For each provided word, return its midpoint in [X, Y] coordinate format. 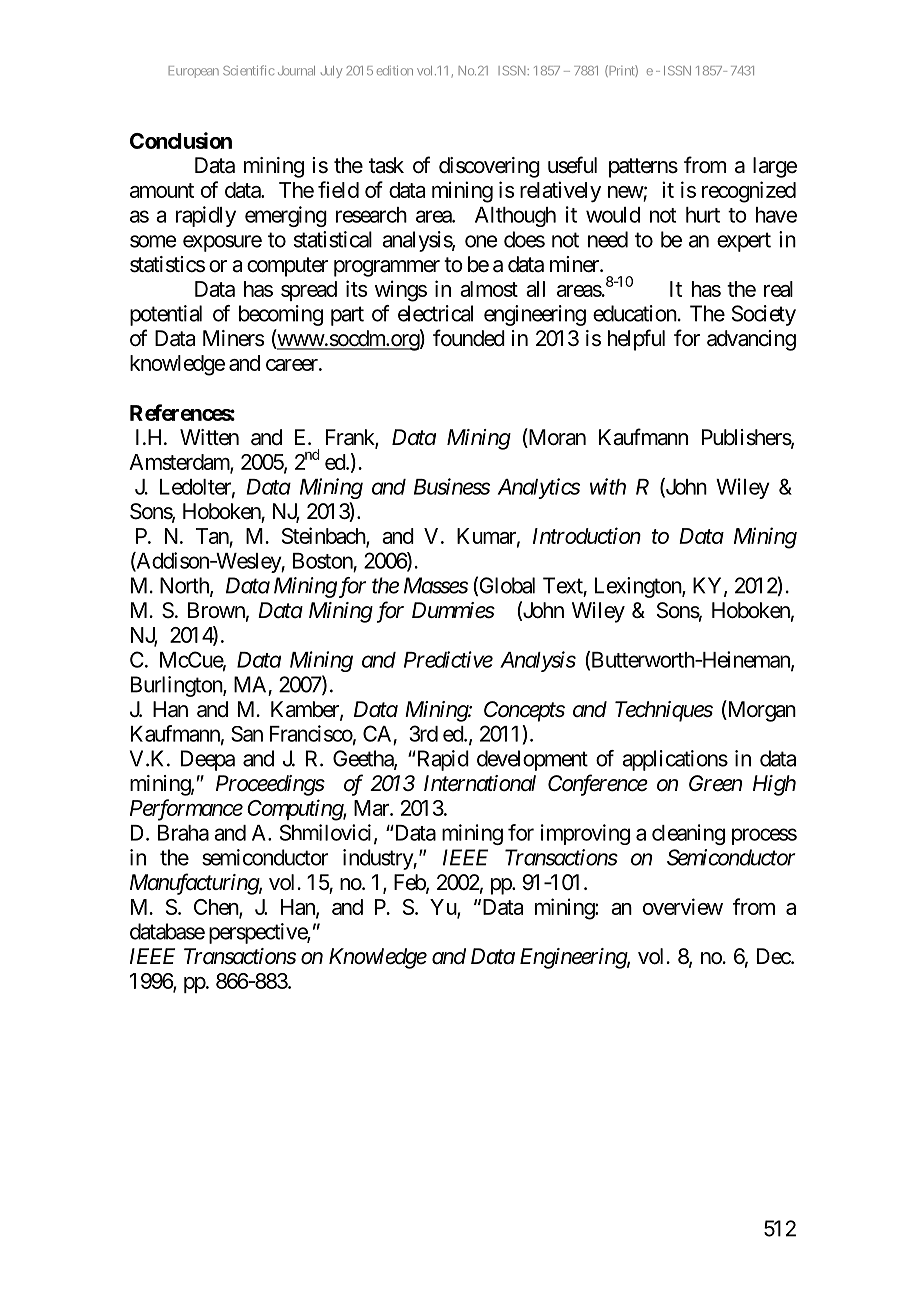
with [608, 486]
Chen [217, 908]
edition [395, 70]
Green [715, 783]
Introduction [587, 535]
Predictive [448, 659]
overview [683, 906]
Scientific [248, 70]
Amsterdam [180, 463]
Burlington [177, 686]
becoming [281, 315]
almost [489, 289]
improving [585, 834]
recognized [749, 192]
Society [764, 315]
